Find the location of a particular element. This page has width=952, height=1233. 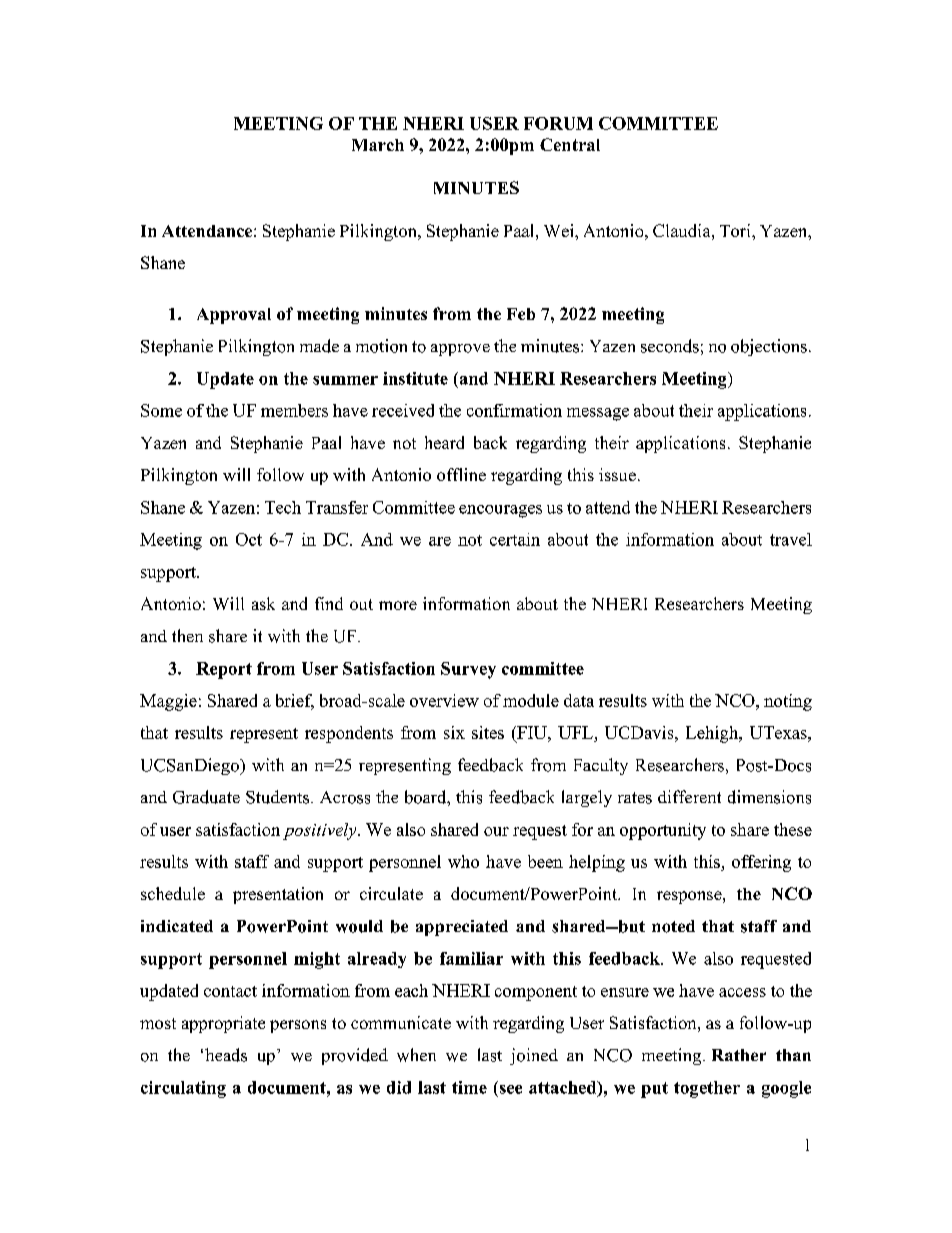

time is located at coordinates (469, 1087).
